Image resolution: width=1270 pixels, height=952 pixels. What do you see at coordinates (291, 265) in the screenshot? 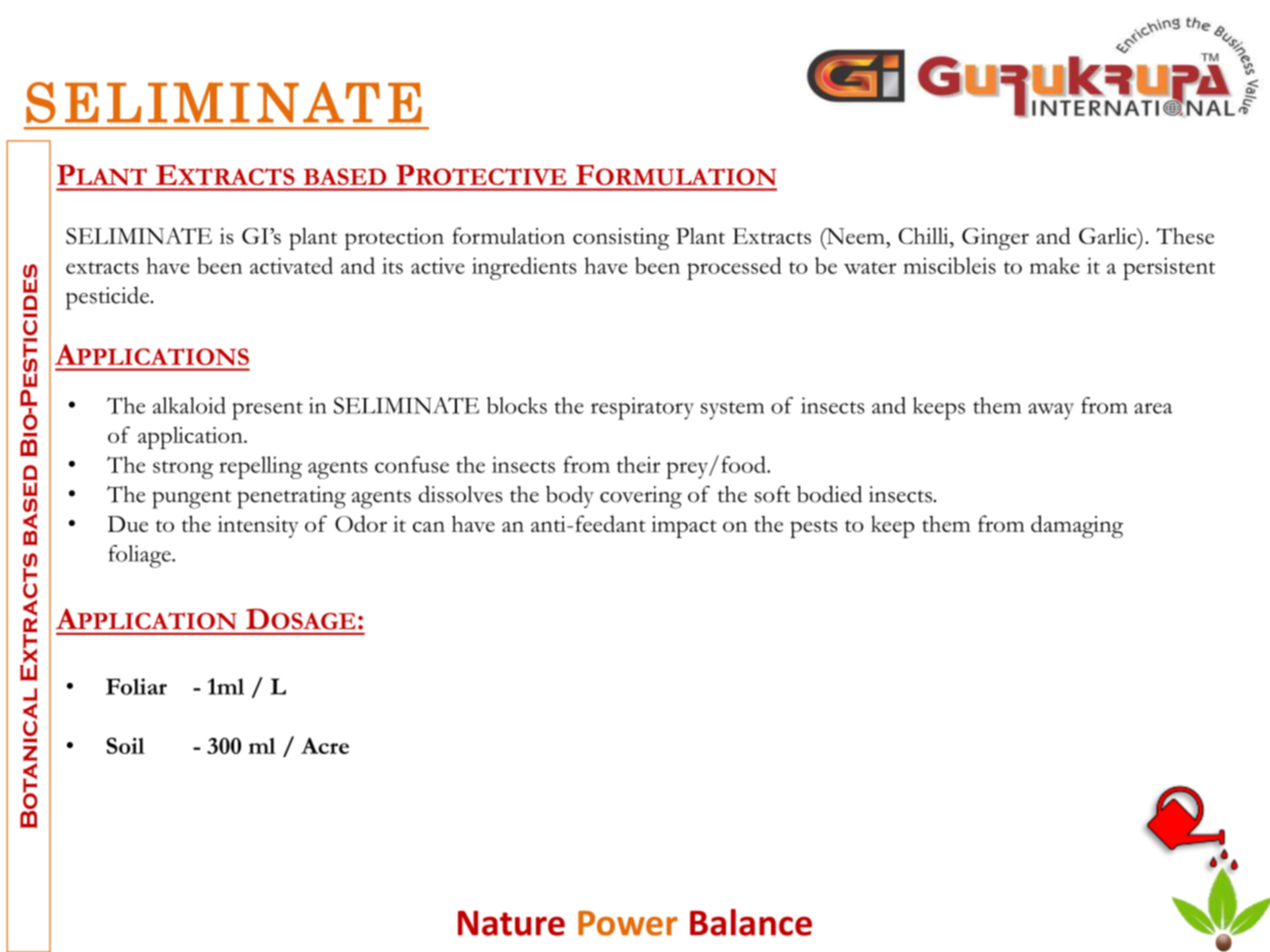
I see `activated` at bounding box center [291, 265].
